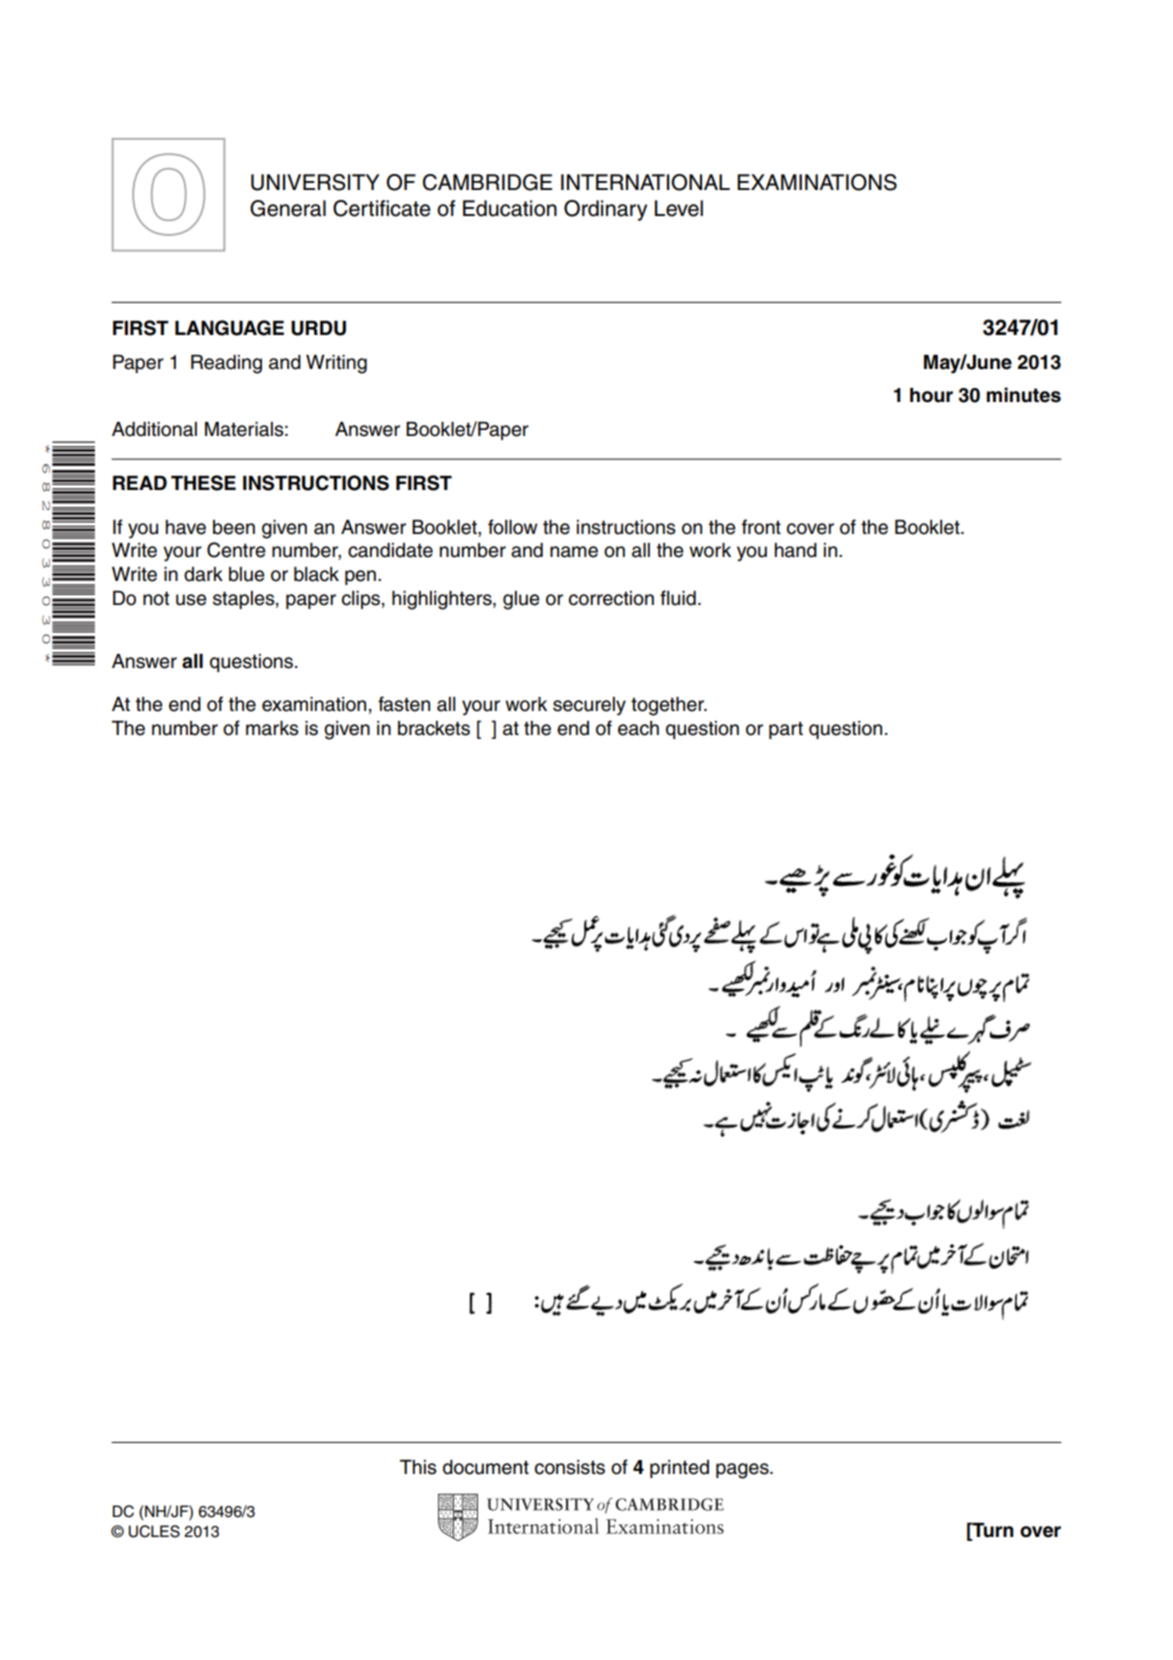  I want to click on Ordinary, so click(605, 210).
